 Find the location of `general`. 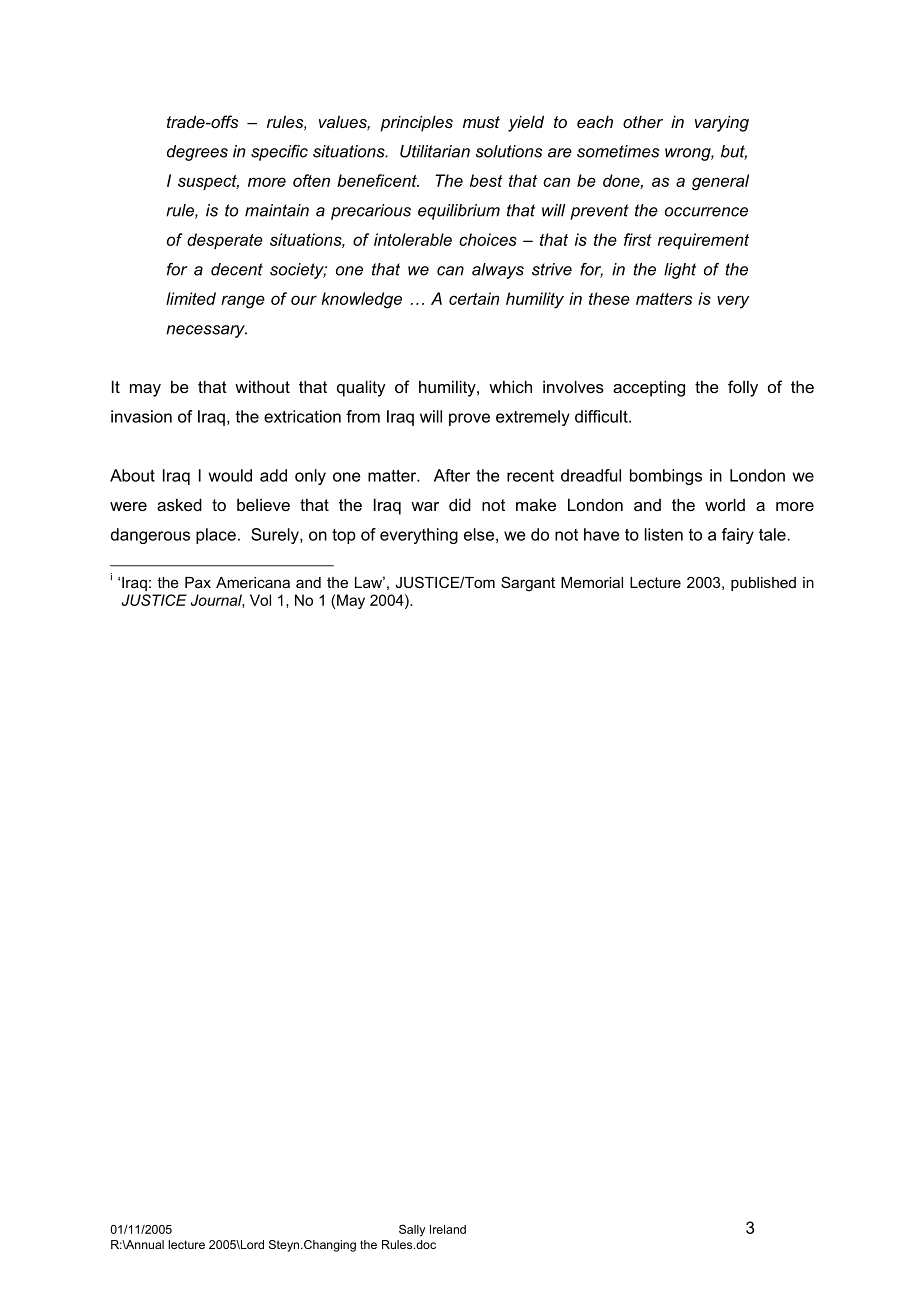

general is located at coordinates (720, 182).
